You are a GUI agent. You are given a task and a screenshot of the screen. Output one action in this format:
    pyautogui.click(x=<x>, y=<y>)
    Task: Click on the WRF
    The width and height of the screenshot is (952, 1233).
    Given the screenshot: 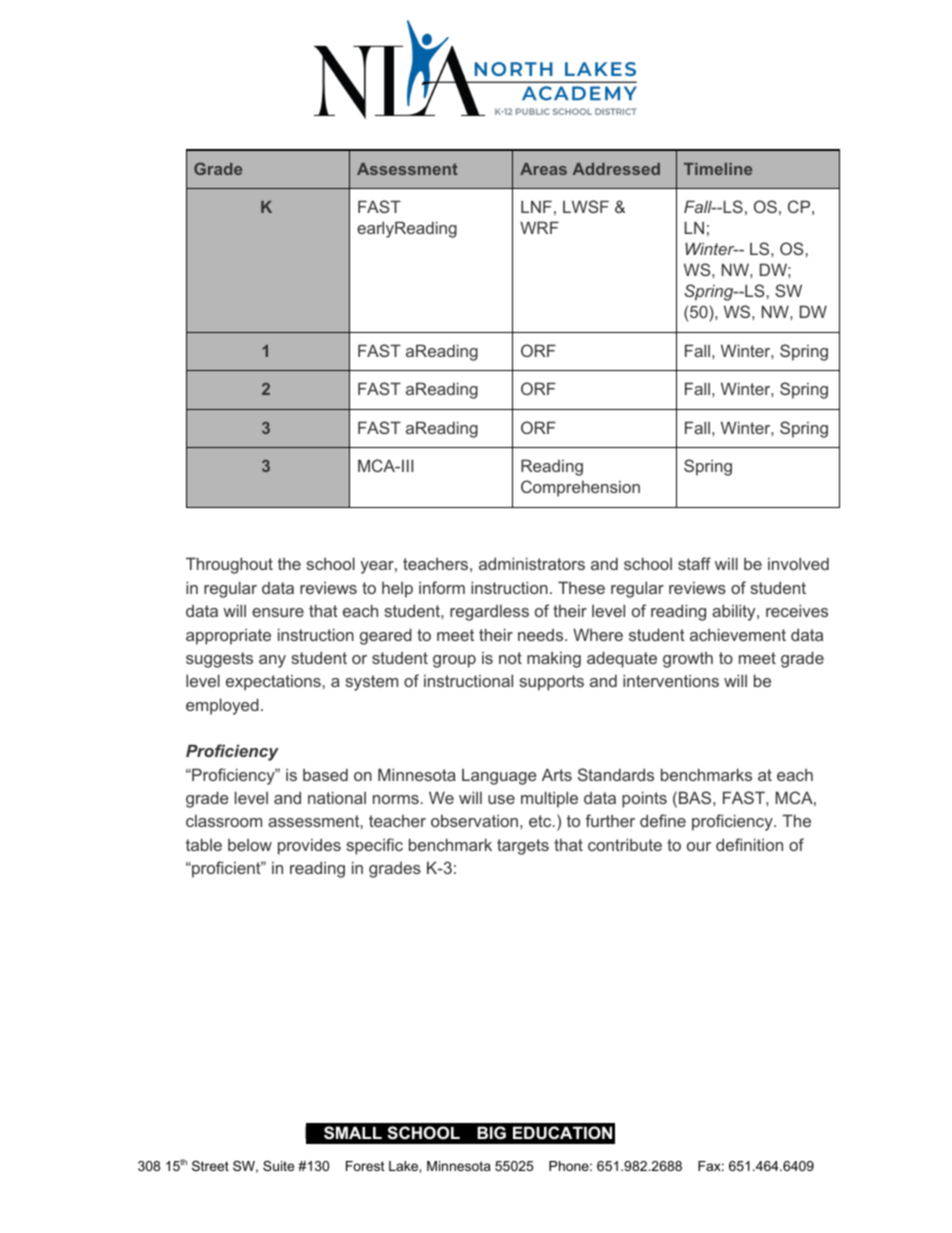 What is the action you would take?
    pyautogui.click(x=539, y=227)
